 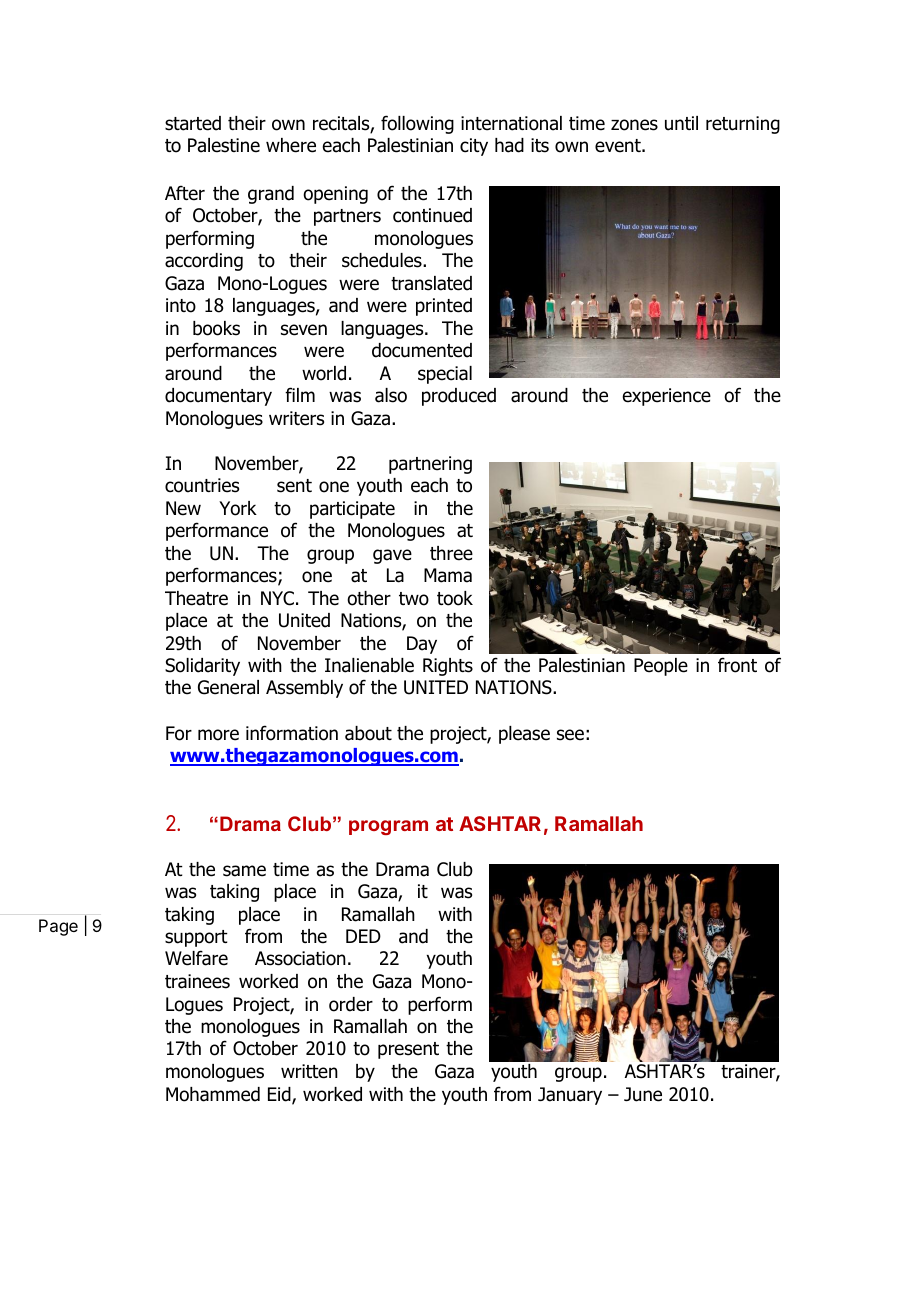 What do you see at coordinates (213, 1094) in the image?
I see `Mohammed` at bounding box center [213, 1094].
